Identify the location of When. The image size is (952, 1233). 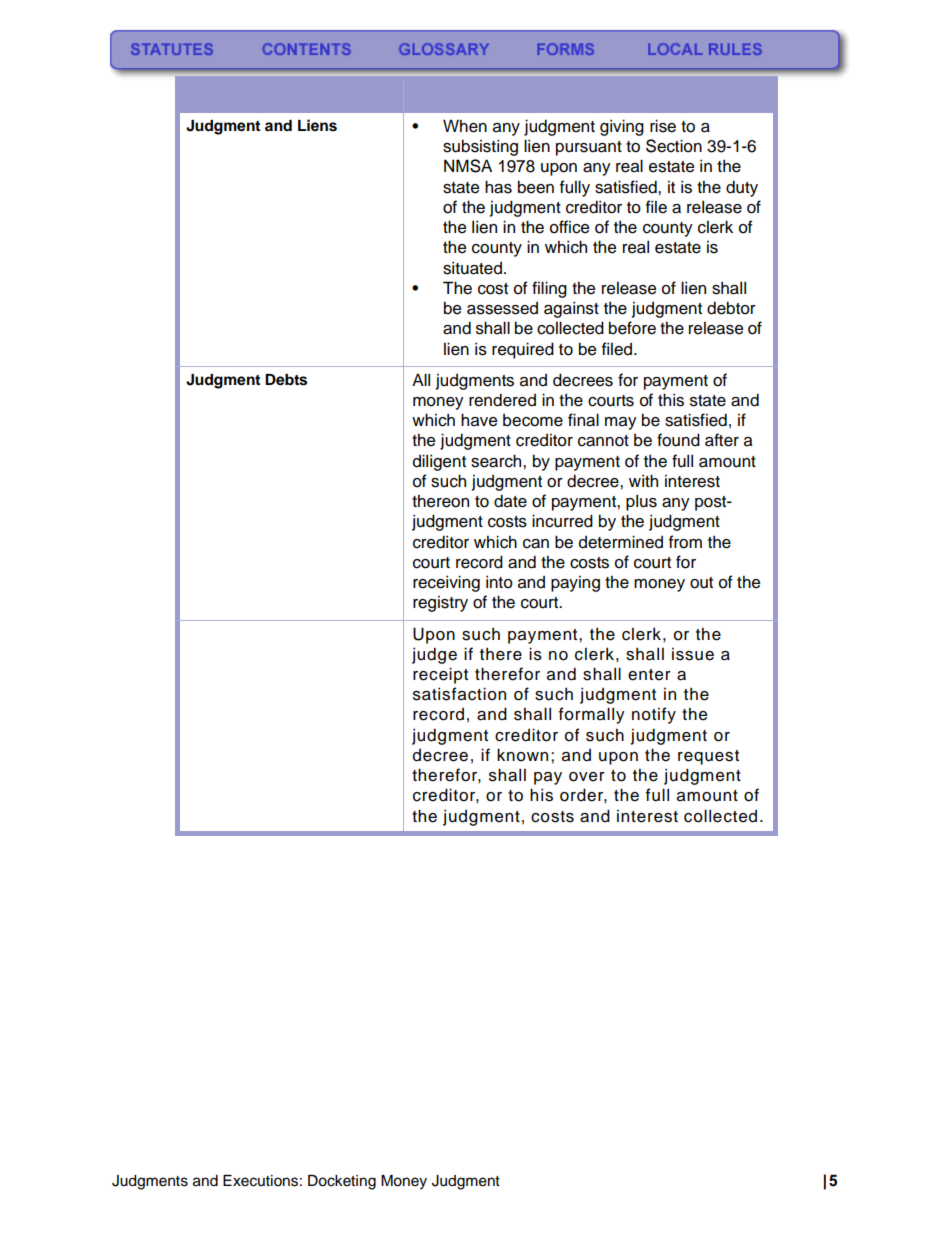
(465, 126).
